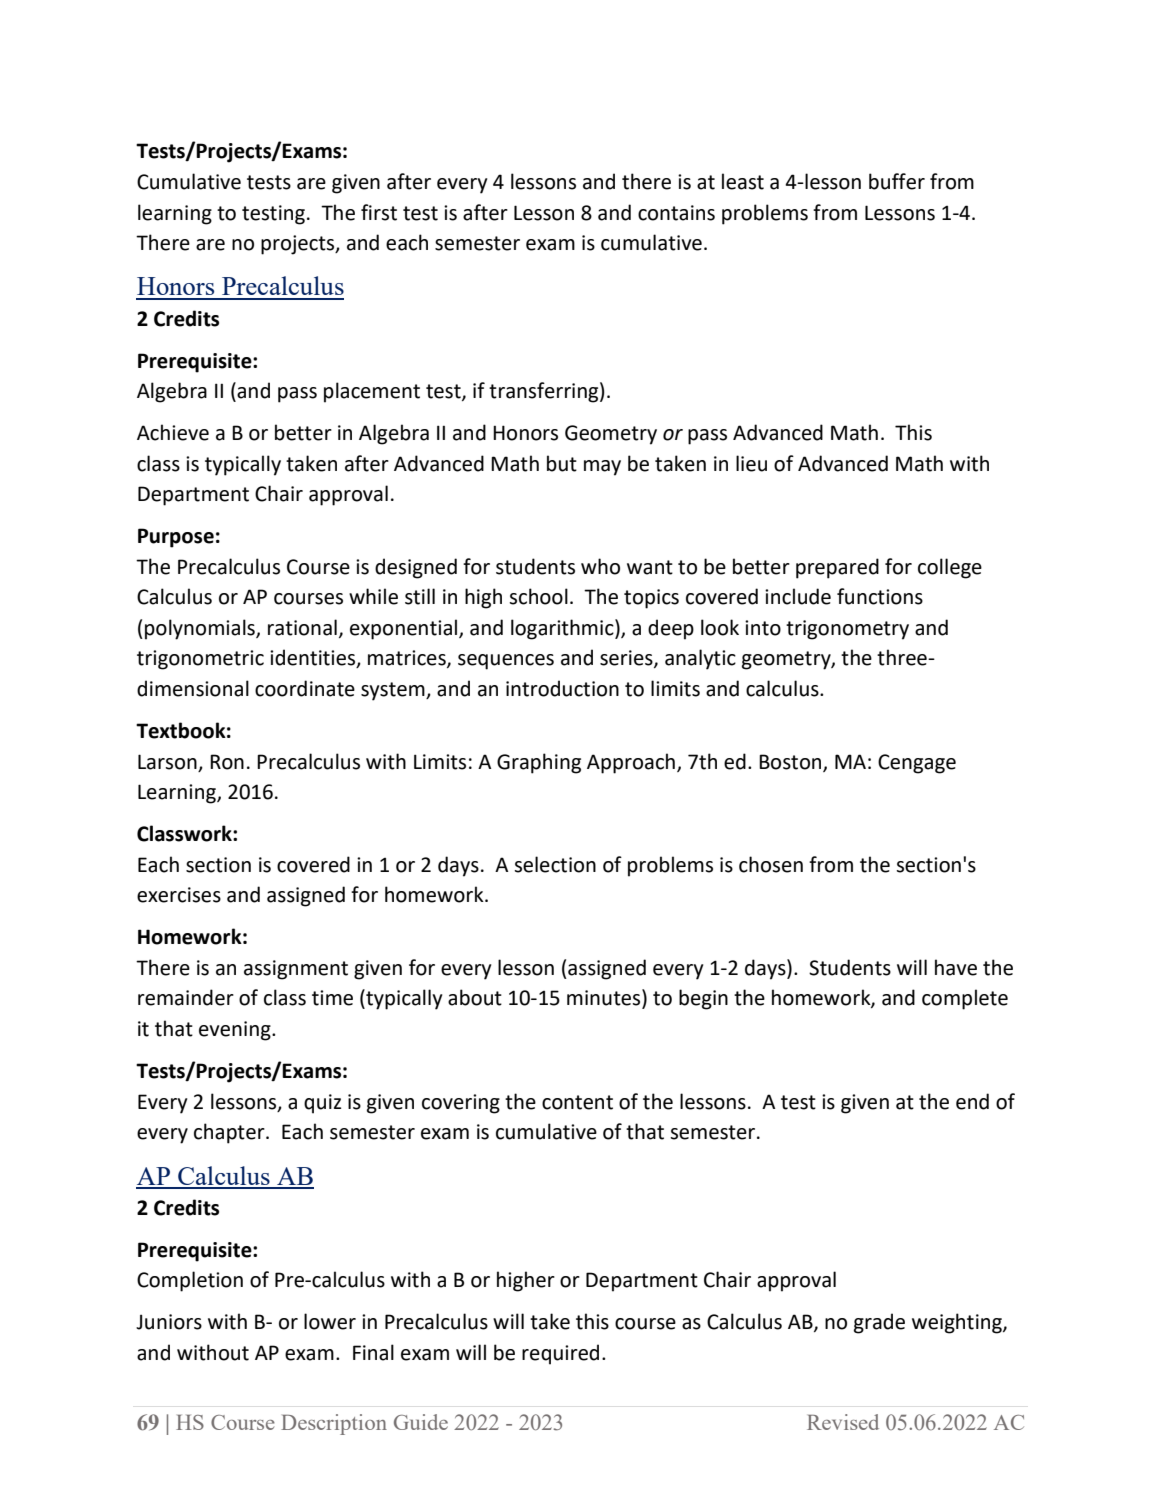 This page has width=1162, height=1503. Describe the element at coordinates (897, 181) in the page. I see `buffer` at that location.
